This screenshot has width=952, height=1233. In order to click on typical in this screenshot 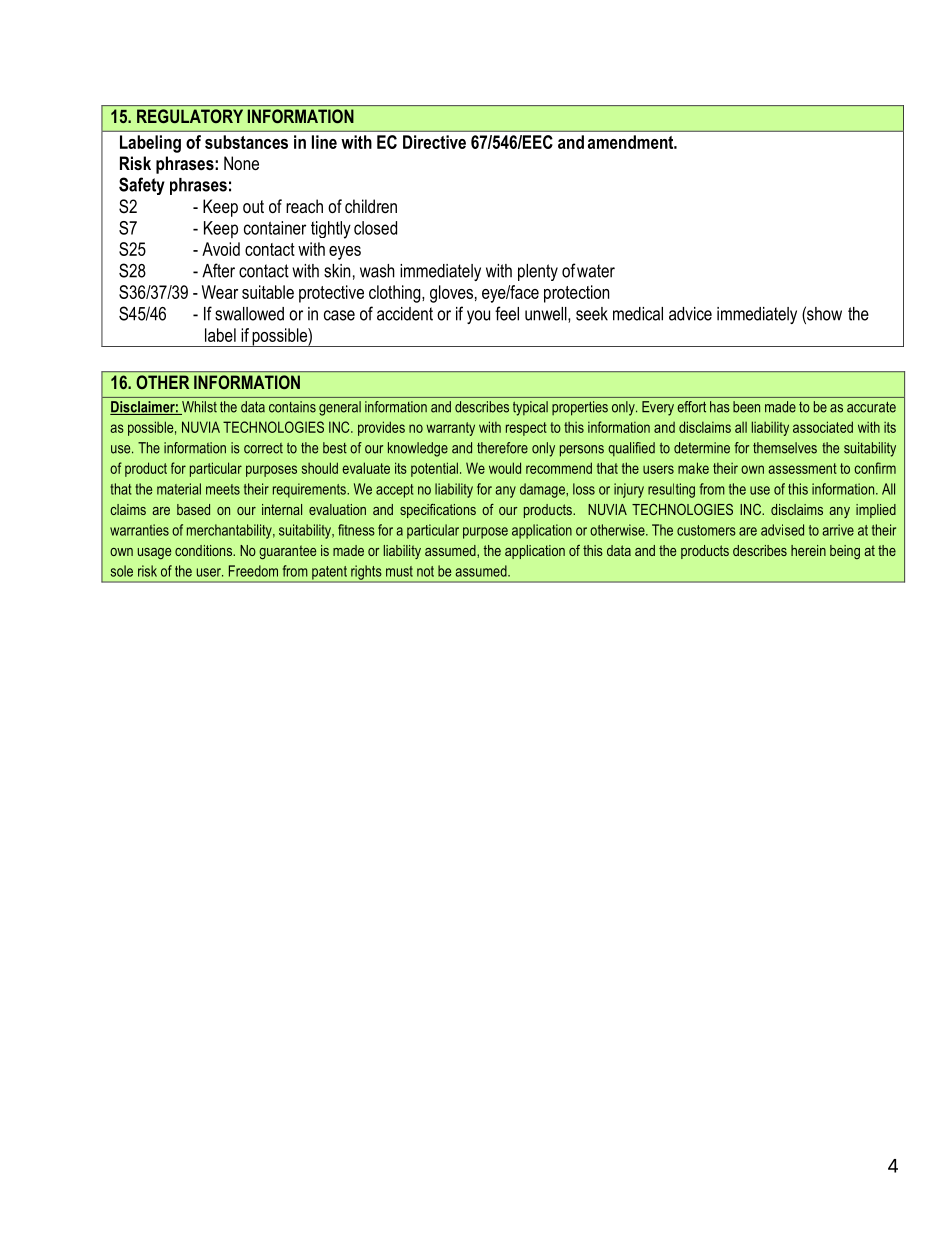, I will do `click(530, 408)`.
